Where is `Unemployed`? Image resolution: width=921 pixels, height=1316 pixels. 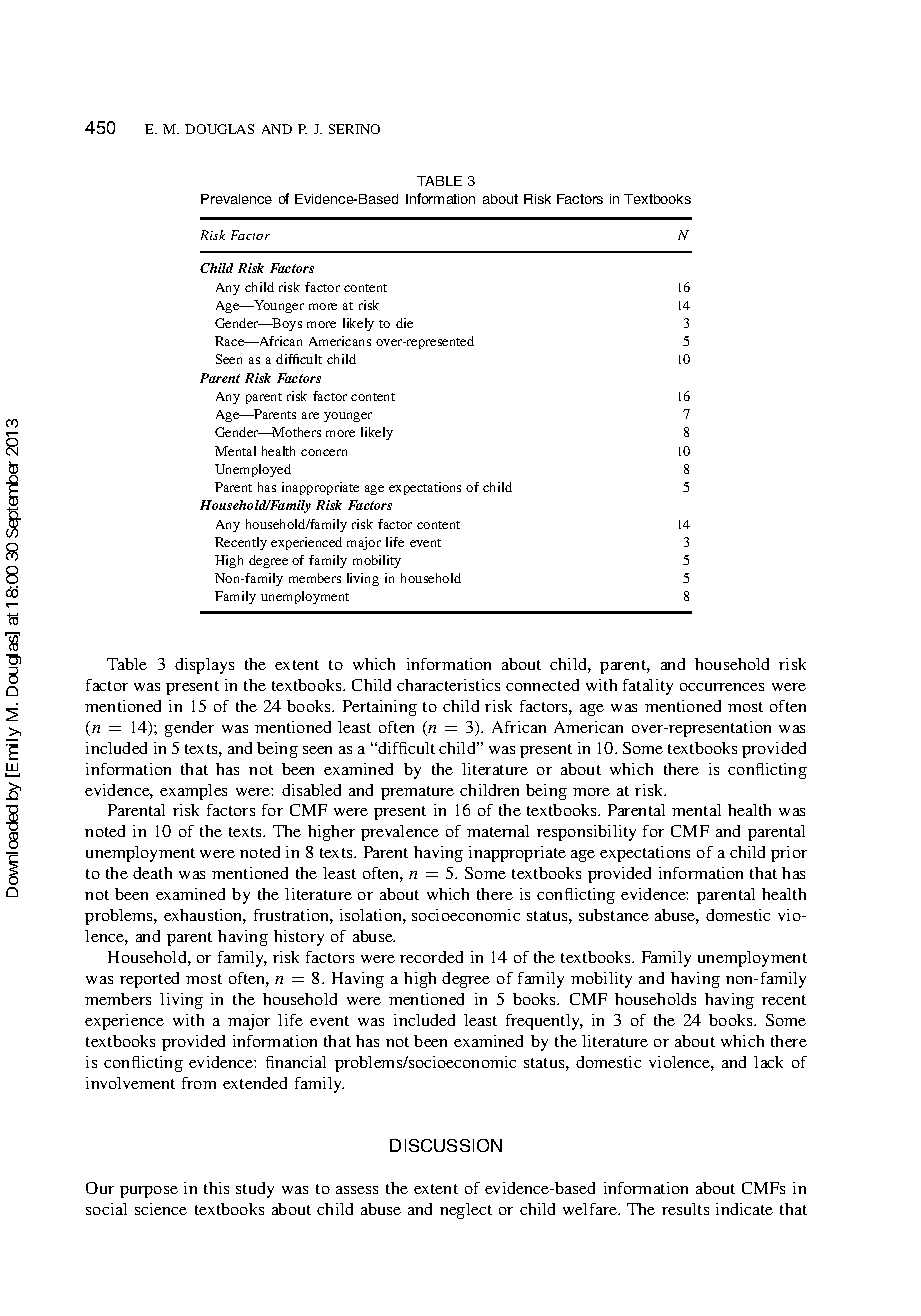 Unemployed is located at coordinates (253, 470).
